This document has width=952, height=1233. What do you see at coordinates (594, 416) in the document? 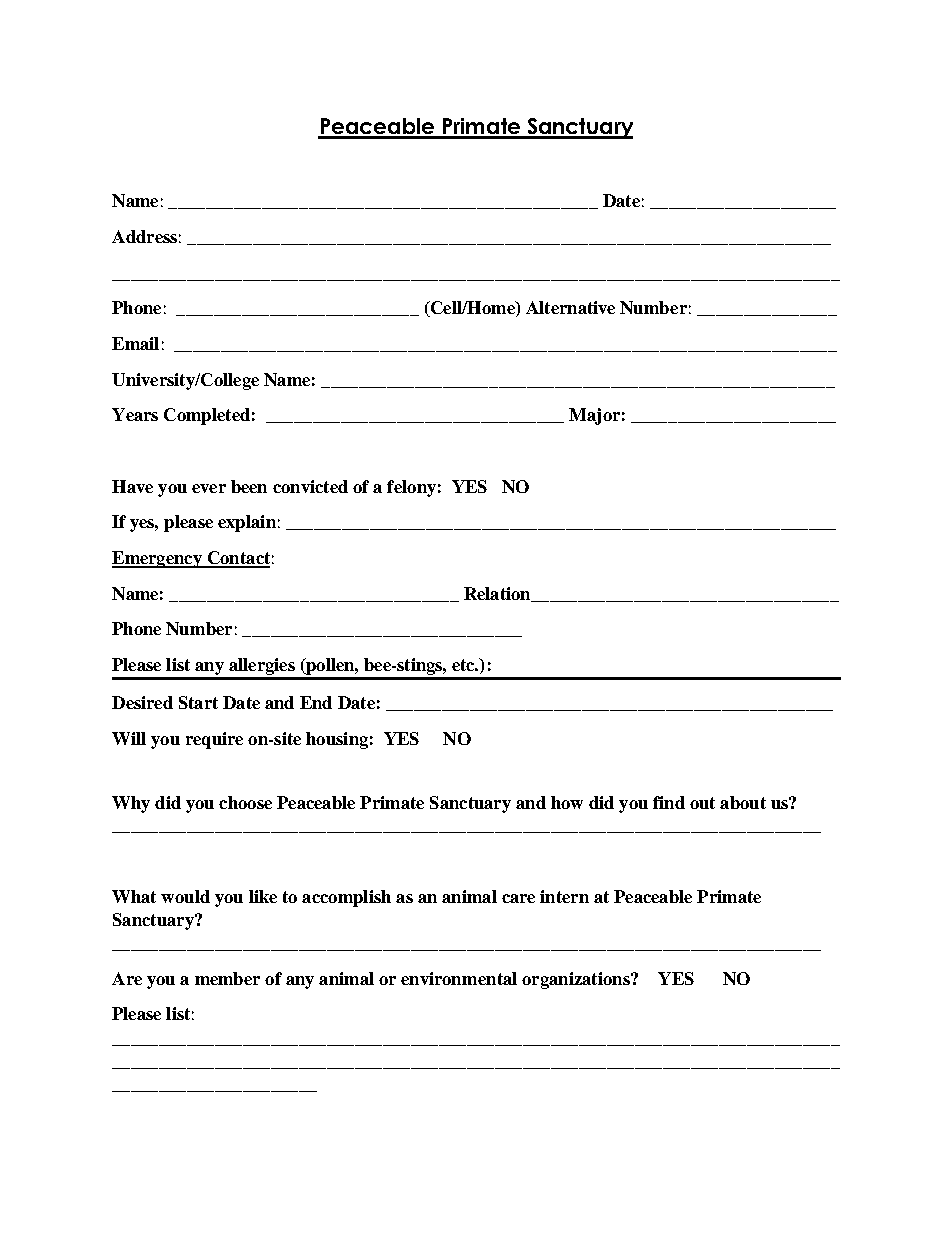
I see `Major` at bounding box center [594, 416].
